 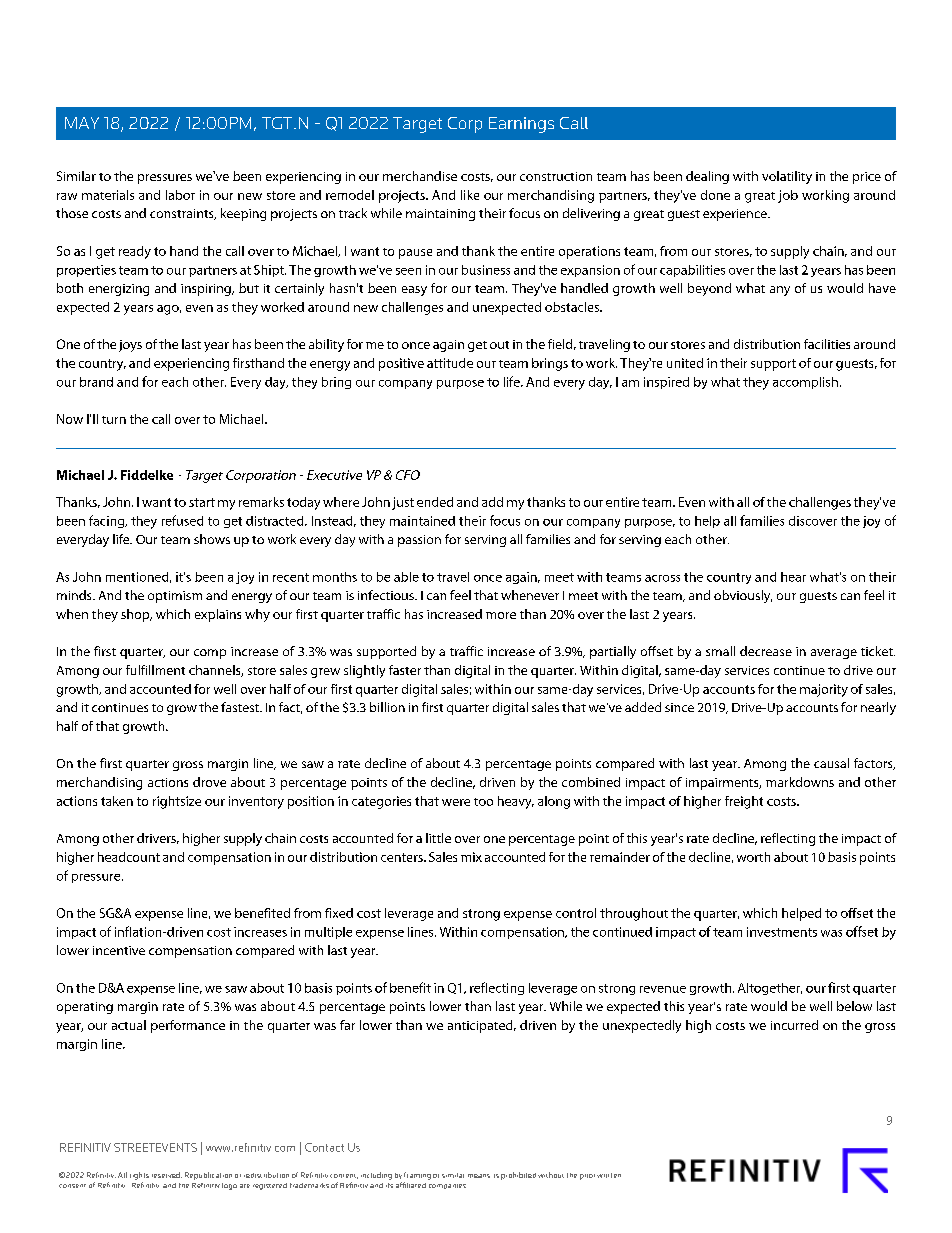 What do you see at coordinates (787, 177) in the screenshot?
I see `volatility` at bounding box center [787, 177].
